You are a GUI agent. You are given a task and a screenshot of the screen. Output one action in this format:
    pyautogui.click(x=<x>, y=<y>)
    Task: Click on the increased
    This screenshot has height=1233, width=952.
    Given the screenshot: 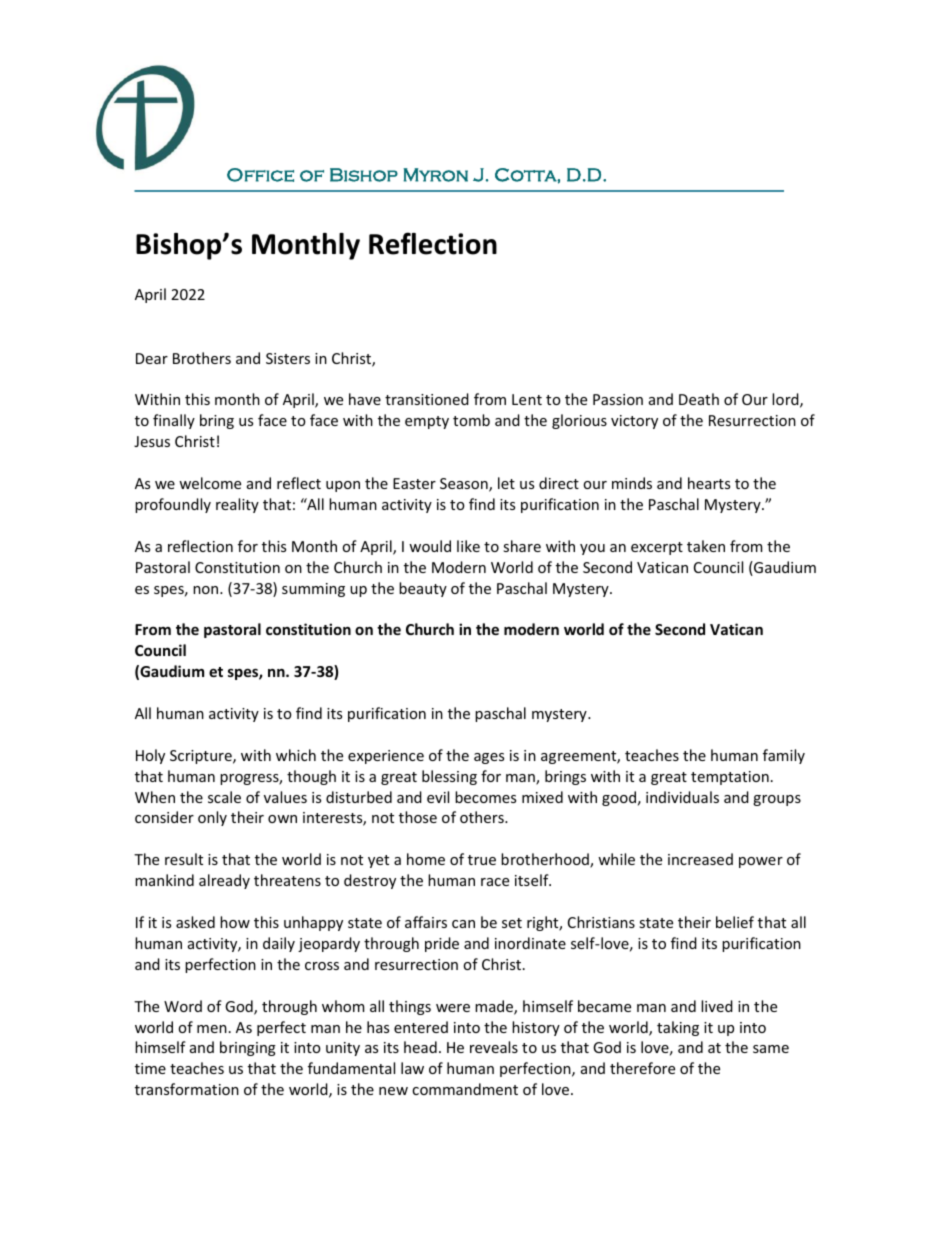 What is the action you would take?
    pyautogui.click(x=700, y=859)
